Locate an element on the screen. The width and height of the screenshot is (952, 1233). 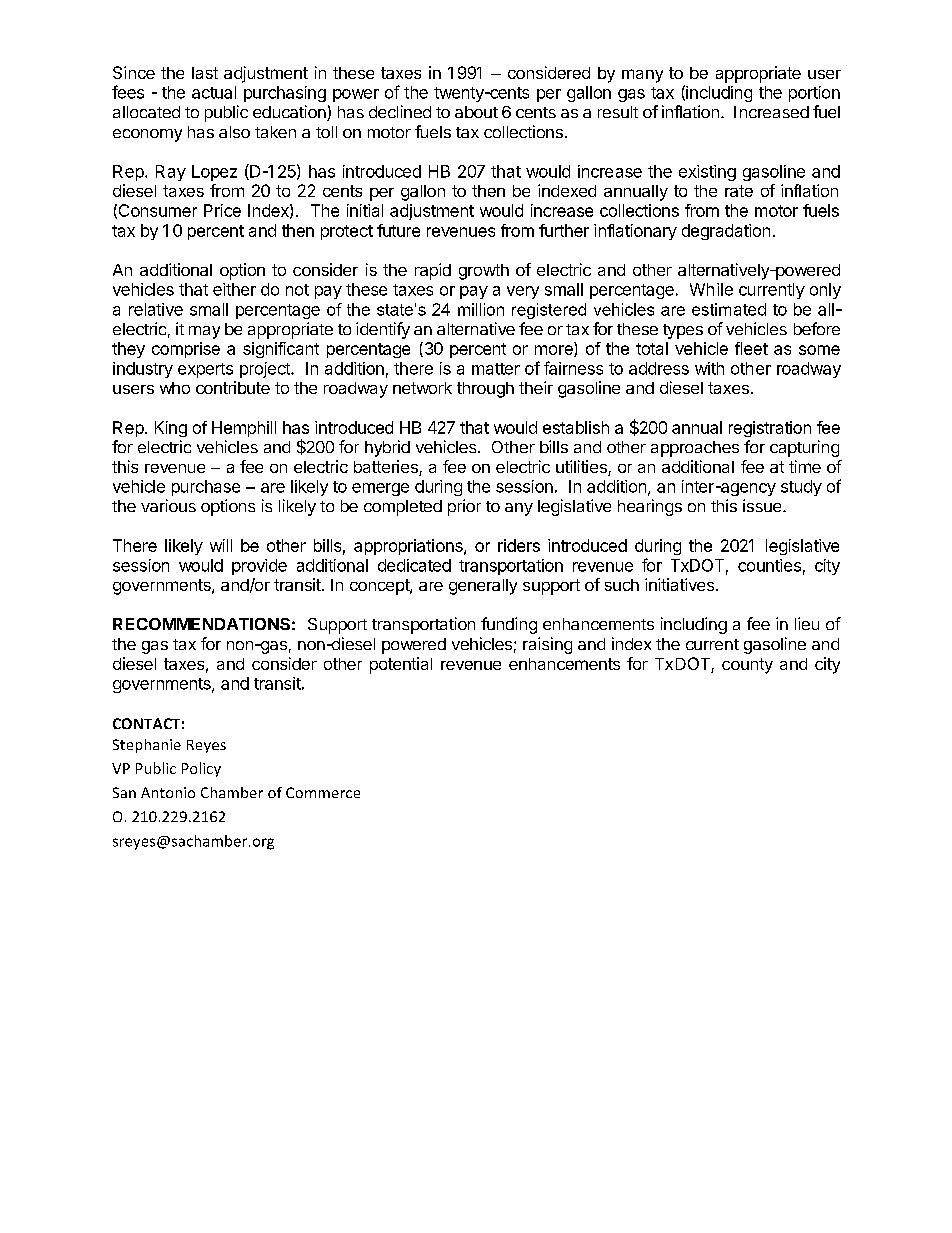
portion is located at coordinates (814, 94).
